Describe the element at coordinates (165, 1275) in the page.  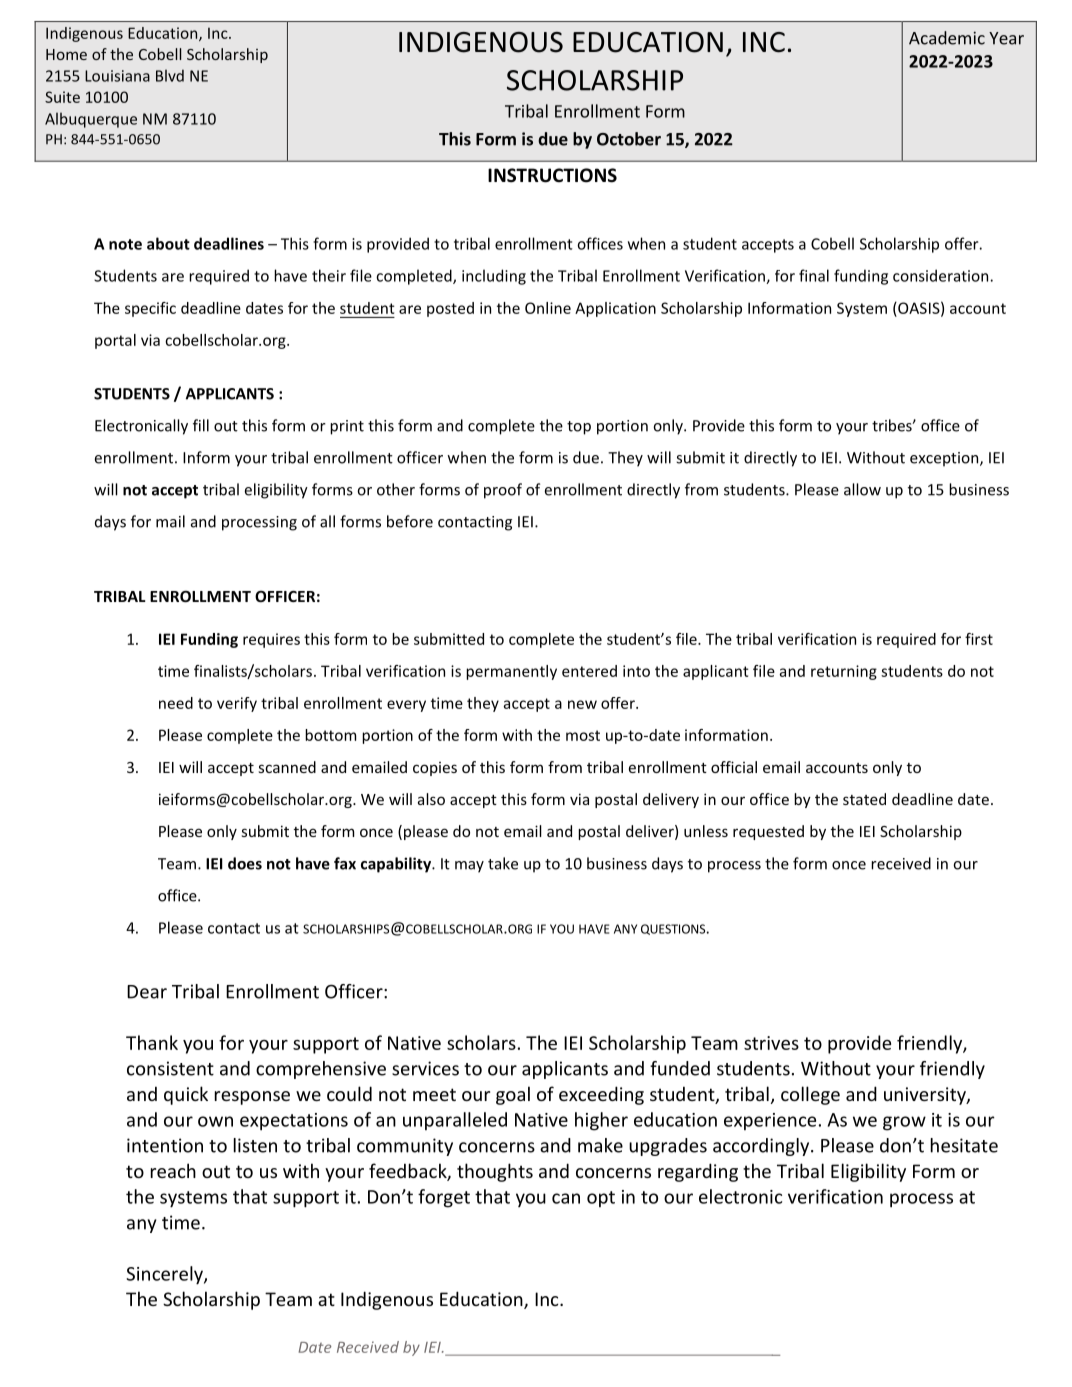
I see `Sincerely` at that location.
